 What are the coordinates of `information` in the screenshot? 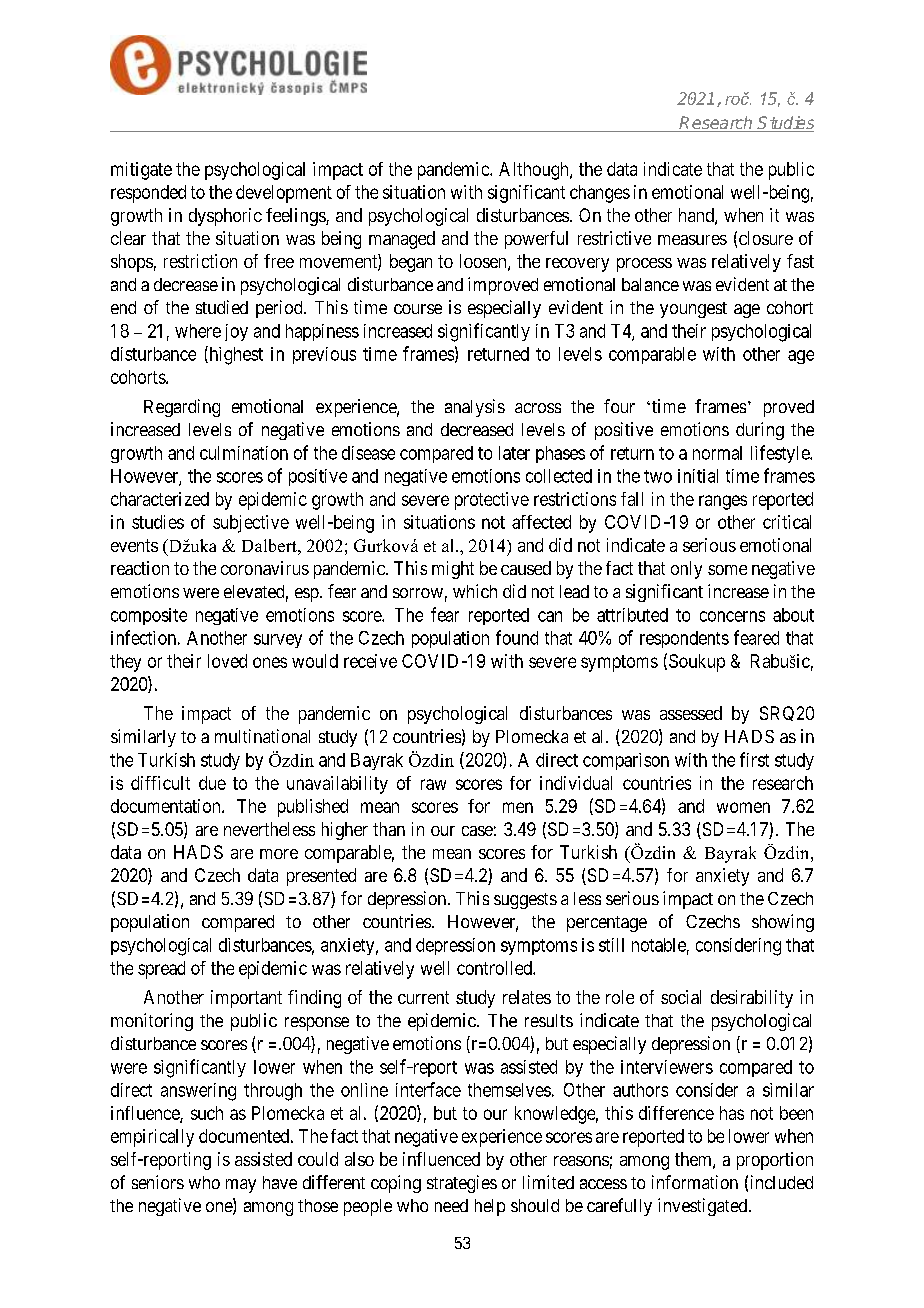 It's located at (695, 1182).
